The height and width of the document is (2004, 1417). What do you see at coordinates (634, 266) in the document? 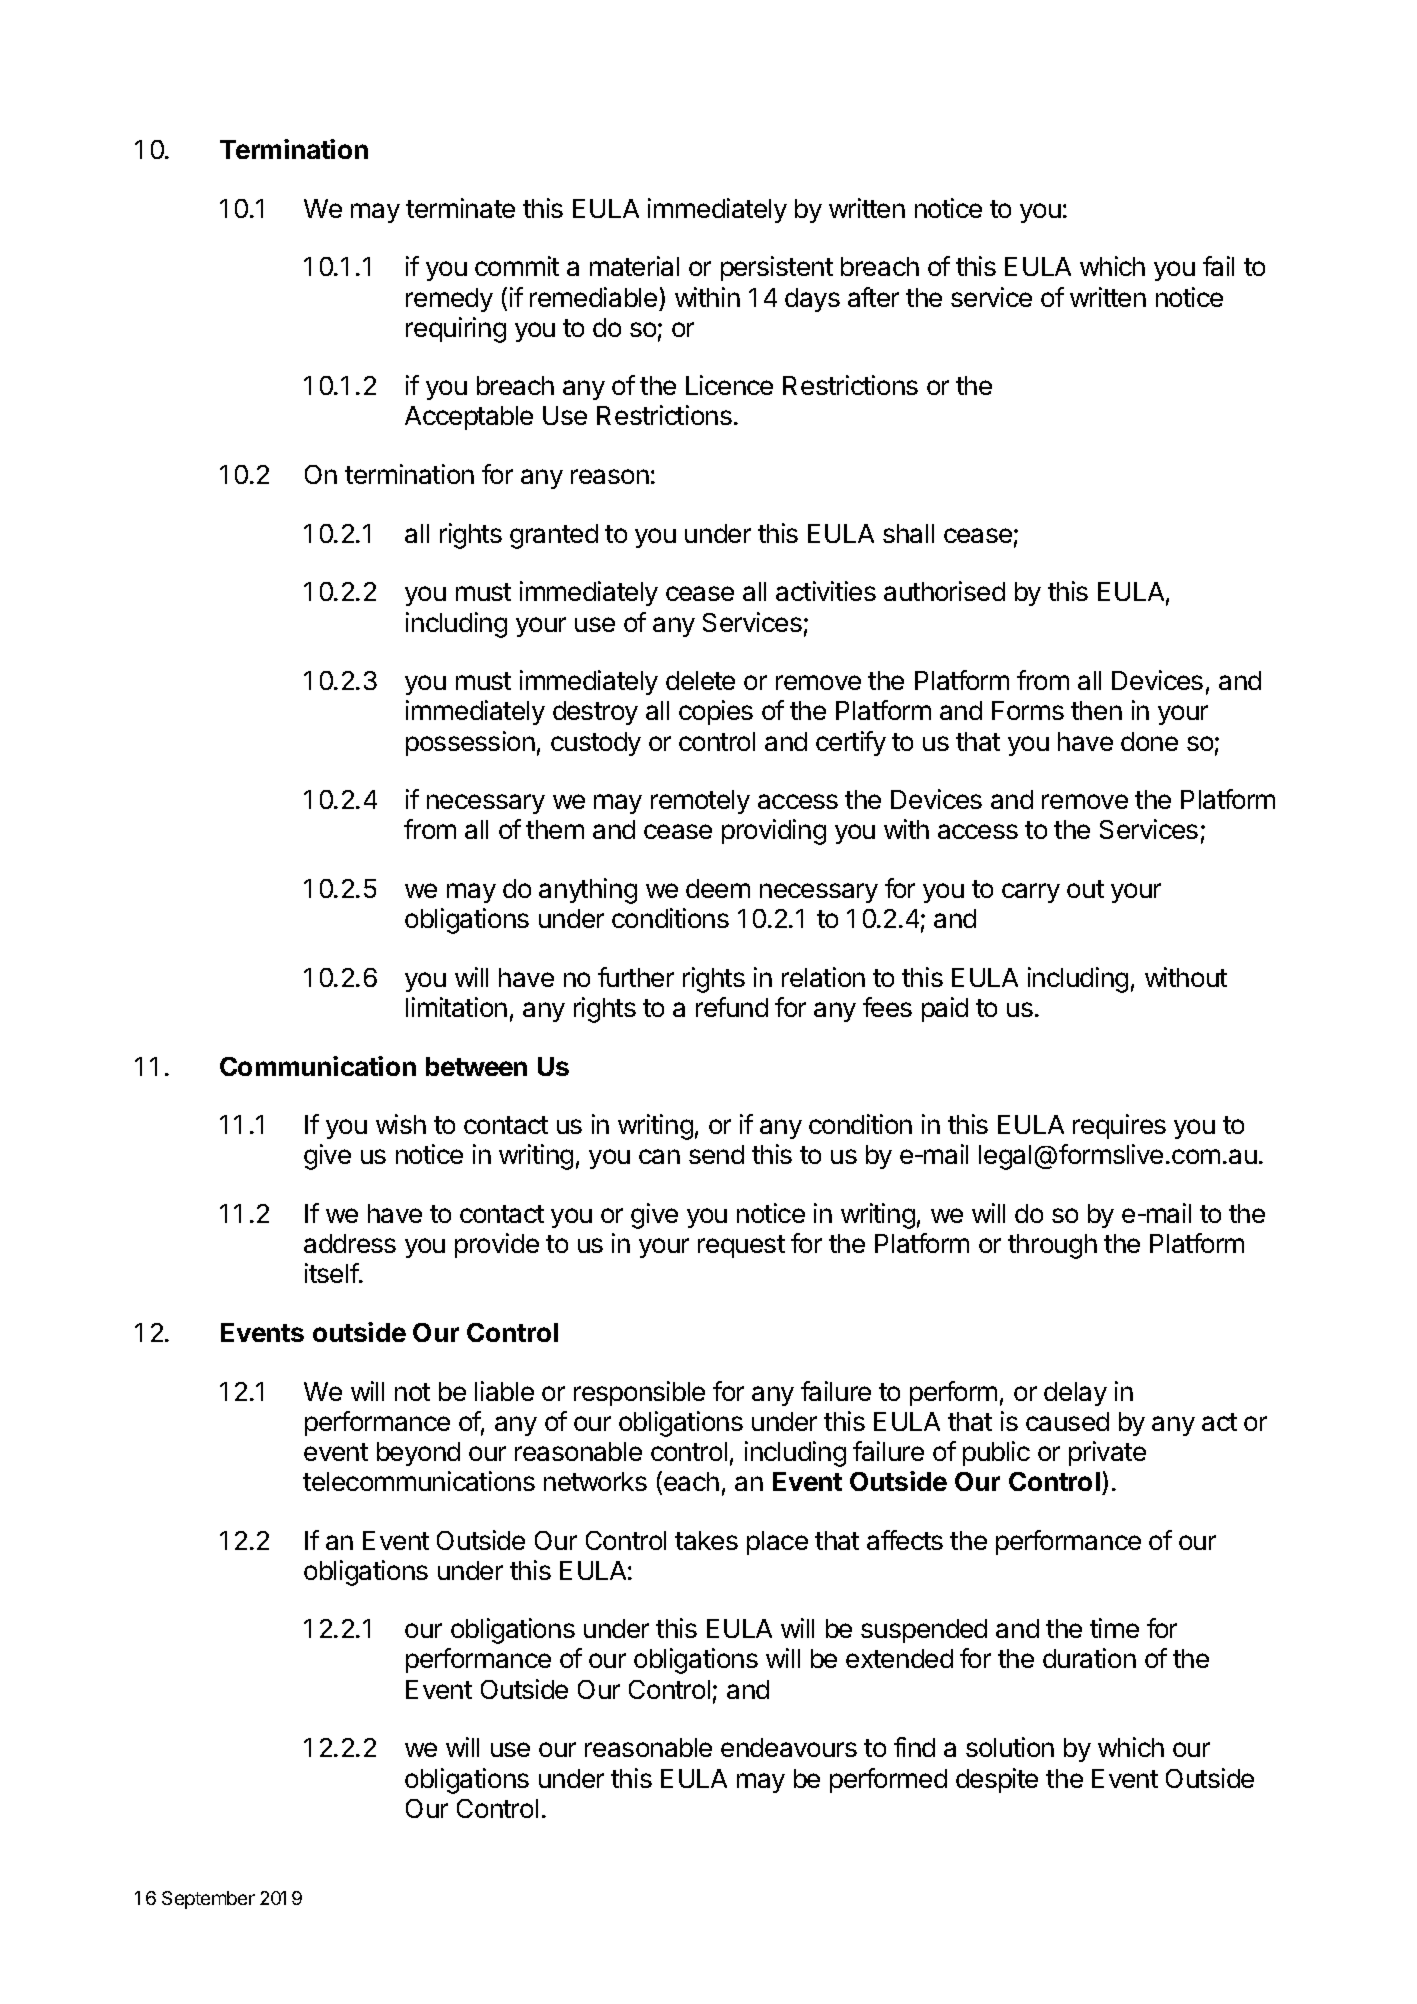
I see `material` at bounding box center [634, 266].
